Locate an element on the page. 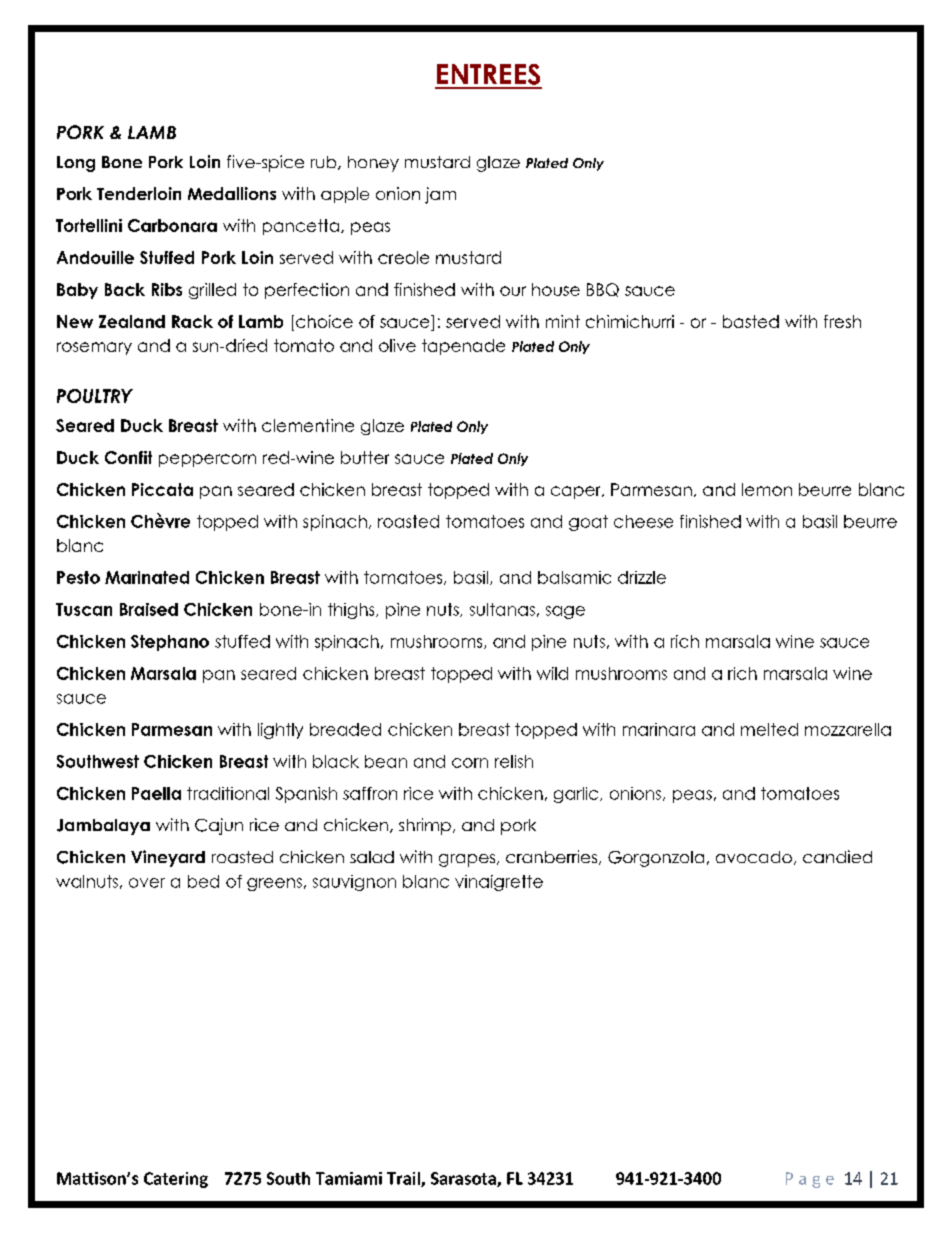  BBQ is located at coordinates (603, 290).
